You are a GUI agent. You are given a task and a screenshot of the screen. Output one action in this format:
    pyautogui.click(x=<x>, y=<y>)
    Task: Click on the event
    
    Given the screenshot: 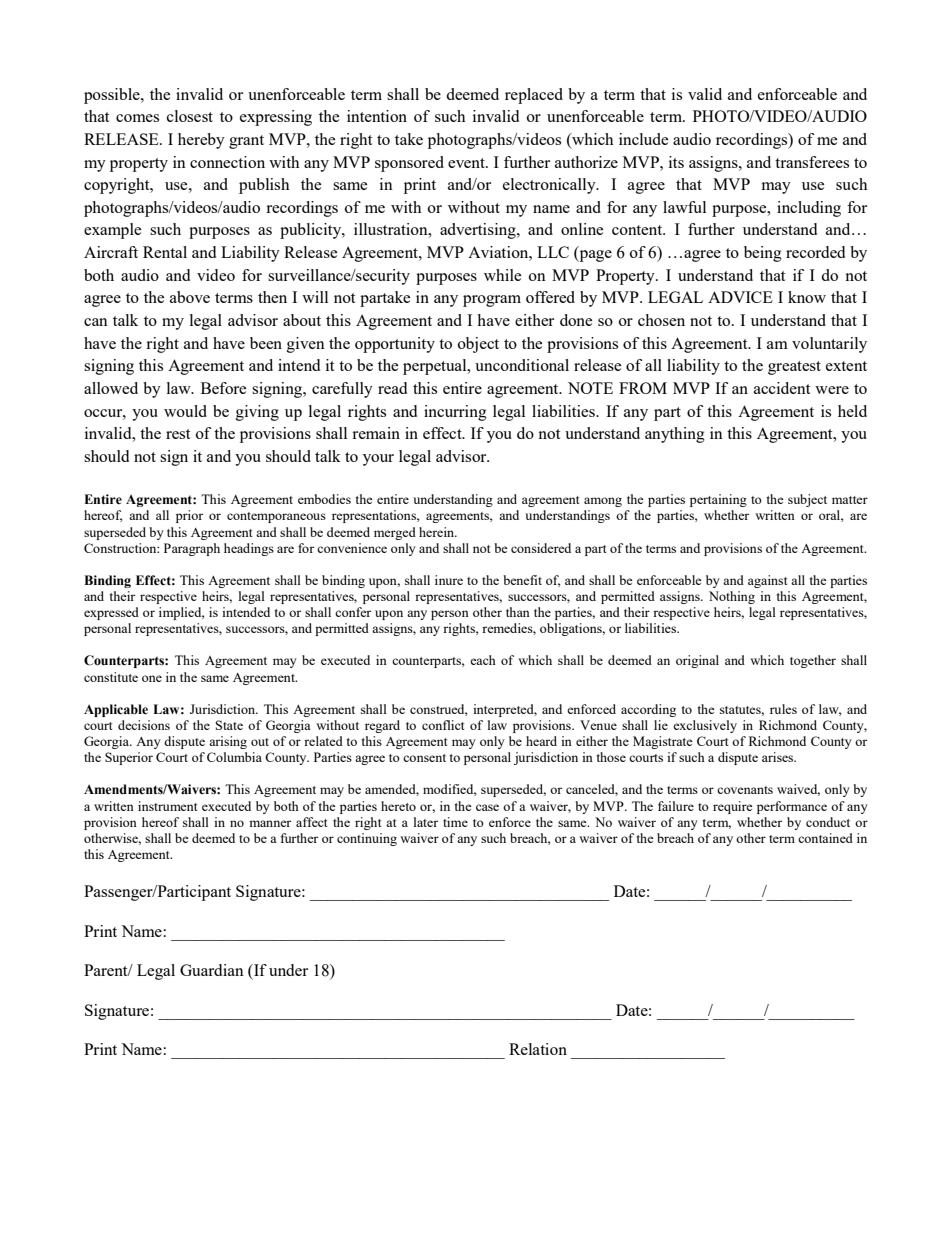 What is the action you would take?
    pyautogui.click(x=467, y=163)
